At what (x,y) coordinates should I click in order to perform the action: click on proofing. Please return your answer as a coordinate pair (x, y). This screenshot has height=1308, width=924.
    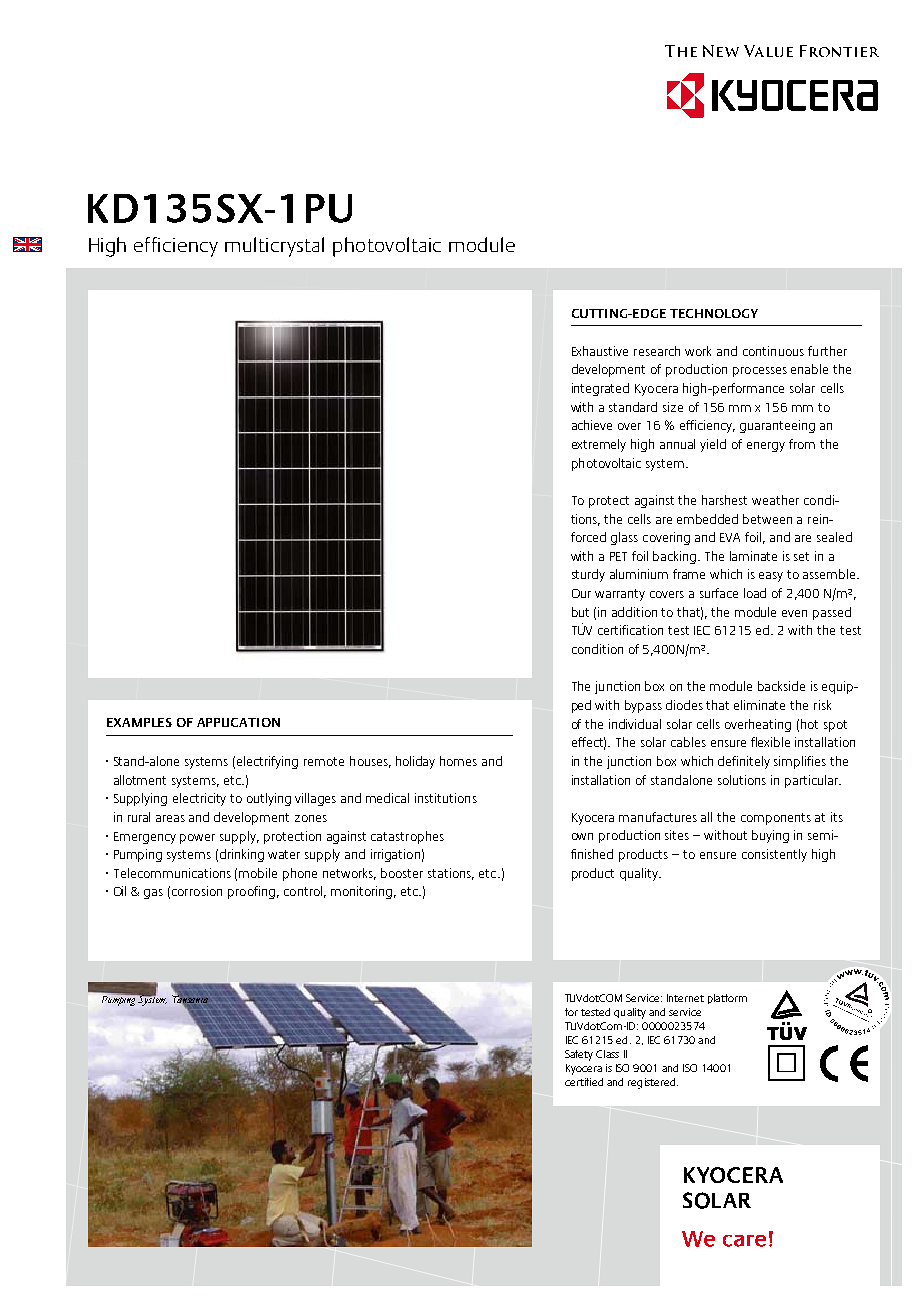
    Looking at the image, I should click on (251, 892).
